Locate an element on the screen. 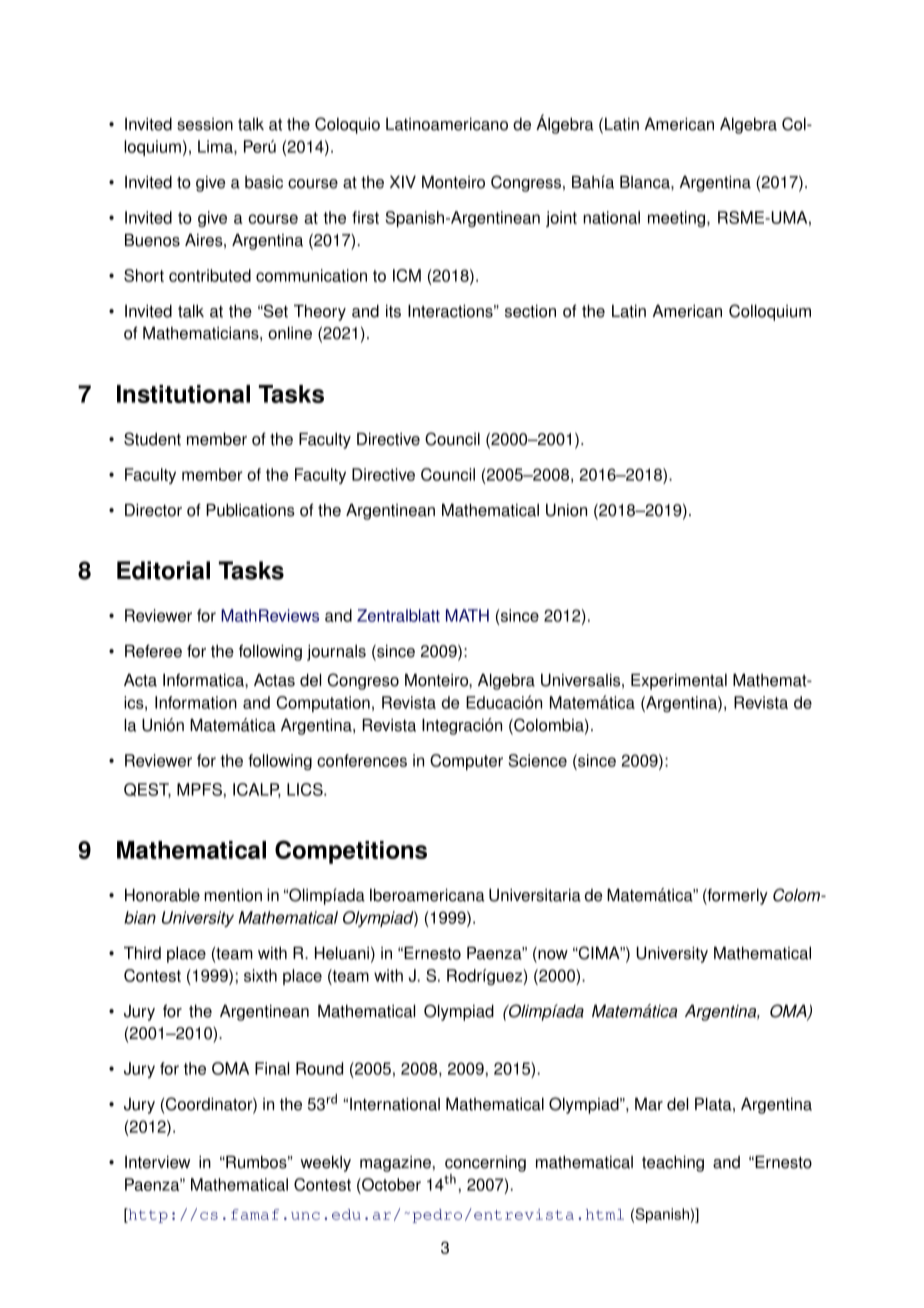 Image resolution: width=924 pixels, height=1308 pixels. XIV is located at coordinates (403, 182).
